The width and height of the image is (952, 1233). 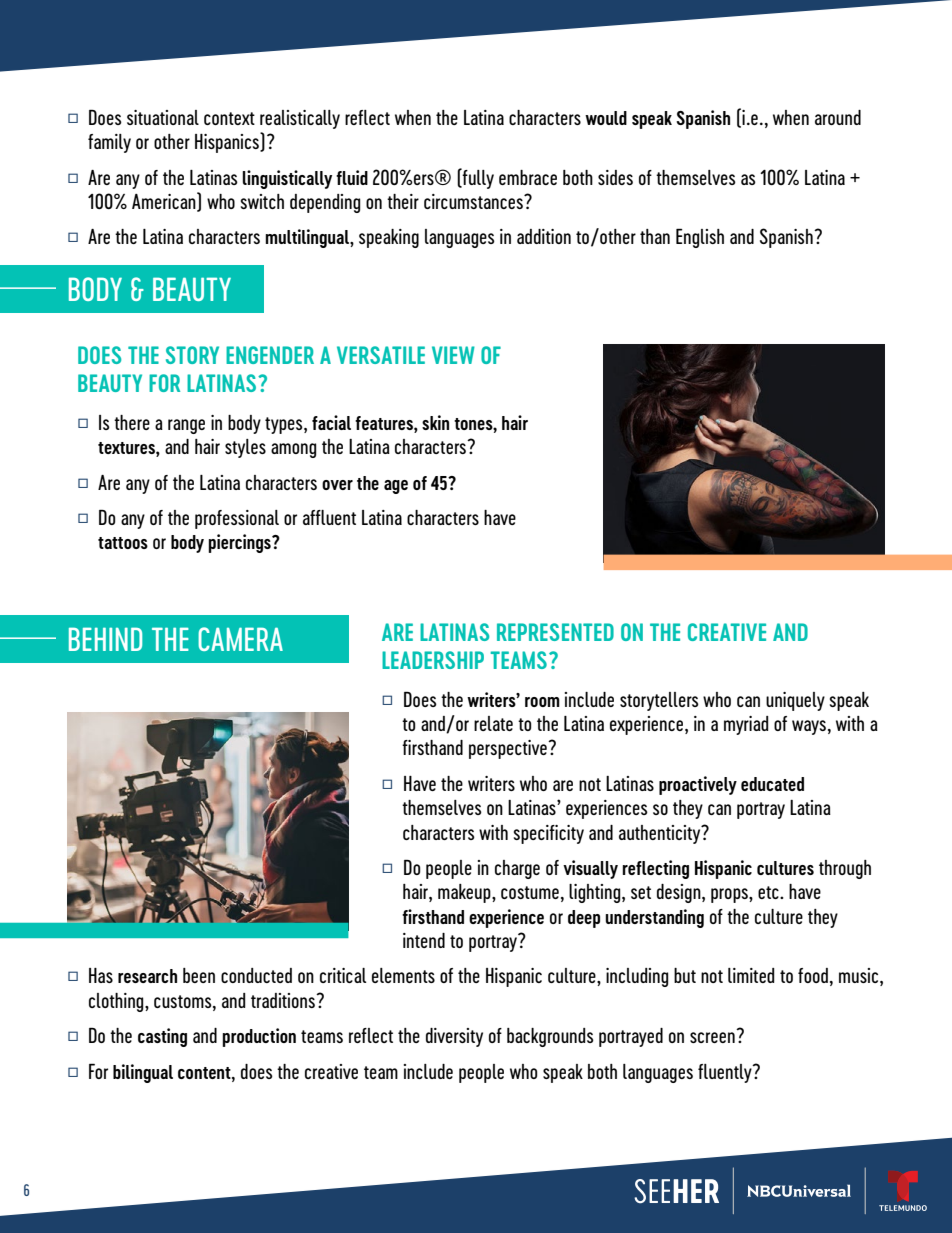 What do you see at coordinates (795, 701) in the image?
I see `uniquely` at bounding box center [795, 701].
